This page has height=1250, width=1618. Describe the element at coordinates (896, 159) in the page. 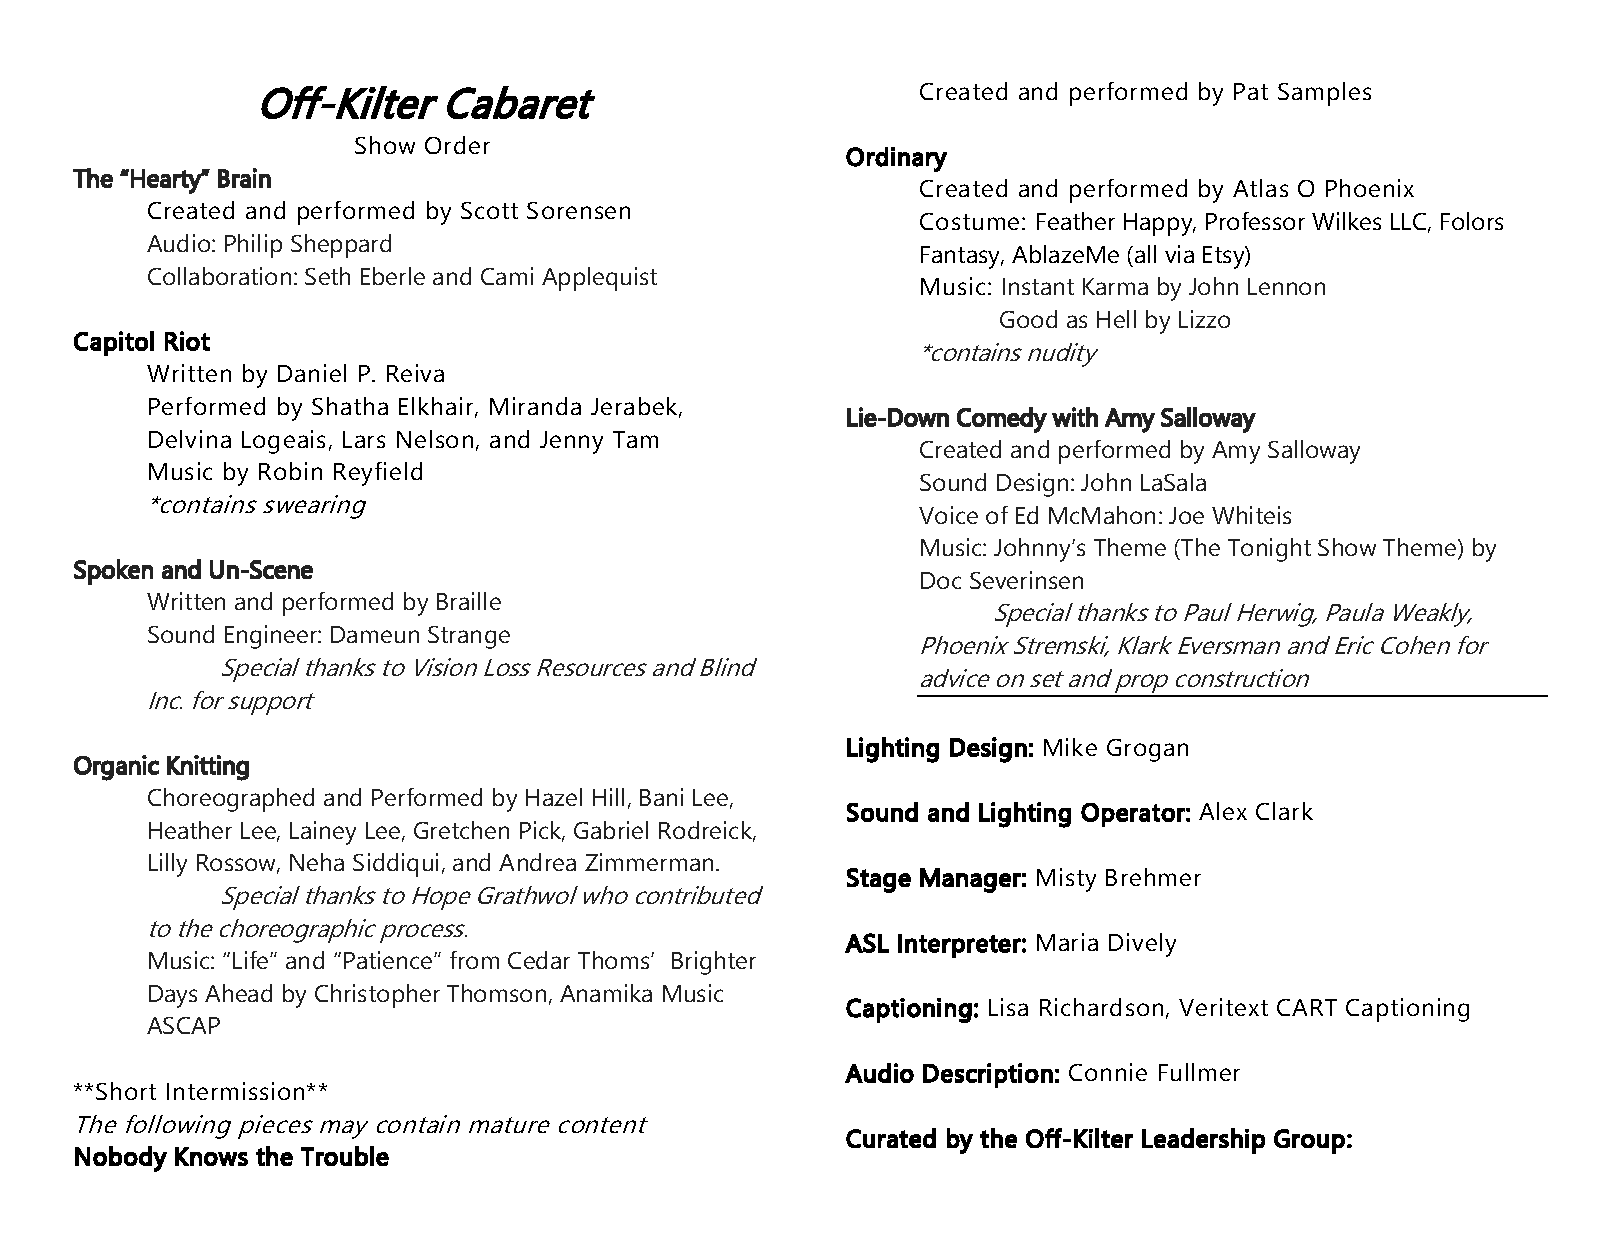

I see `Ordinary` at that location.
